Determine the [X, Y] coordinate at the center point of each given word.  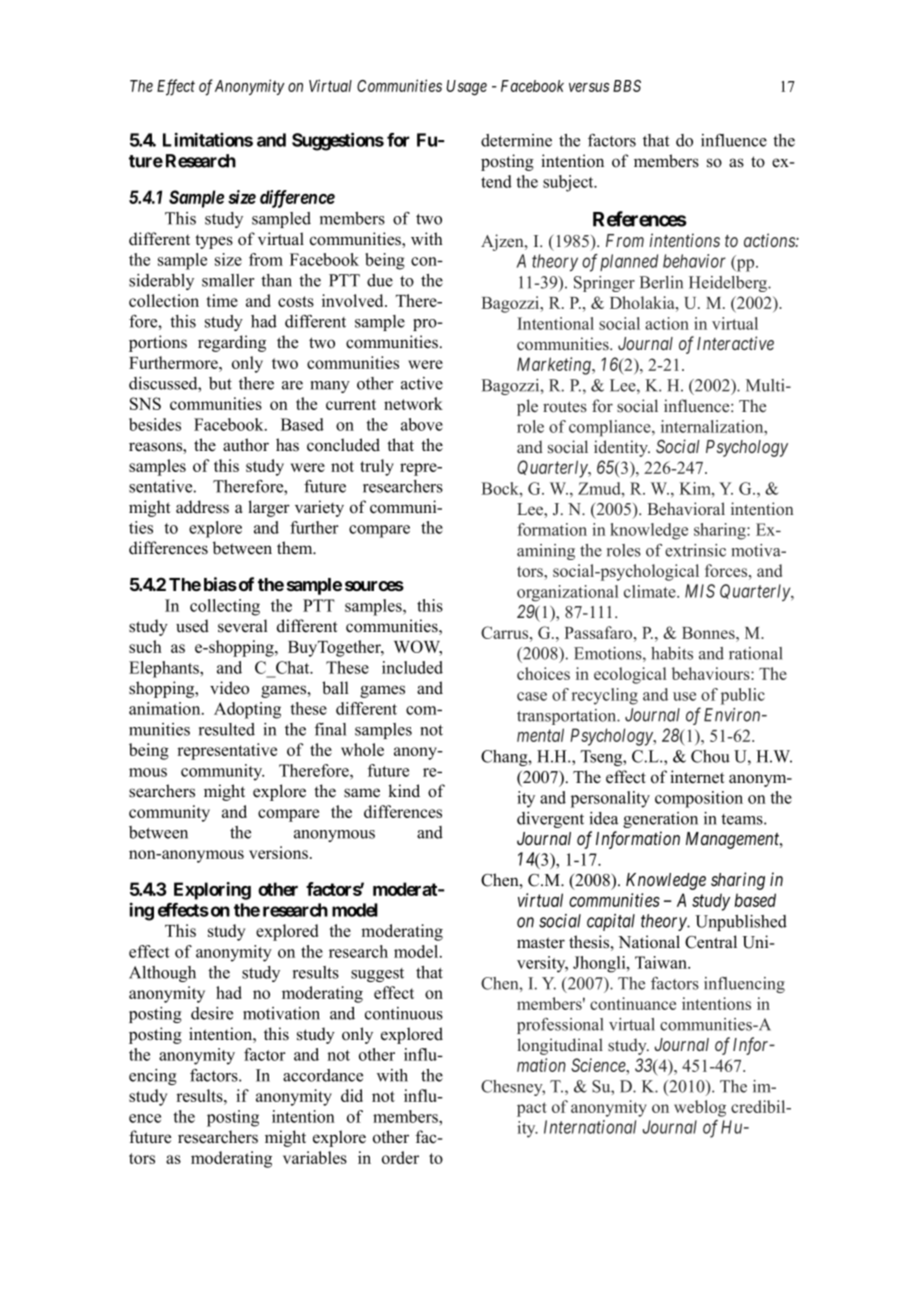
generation [660, 820]
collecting [225, 607]
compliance [611, 428]
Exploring [212, 891]
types [214, 242]
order [400, 1157]
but [220, 383]
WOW [418, 648]
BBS [627, 86]
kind [404, 791]
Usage [467, 88]
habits [672, 653]
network [413, 403]
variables [315, 1157]
